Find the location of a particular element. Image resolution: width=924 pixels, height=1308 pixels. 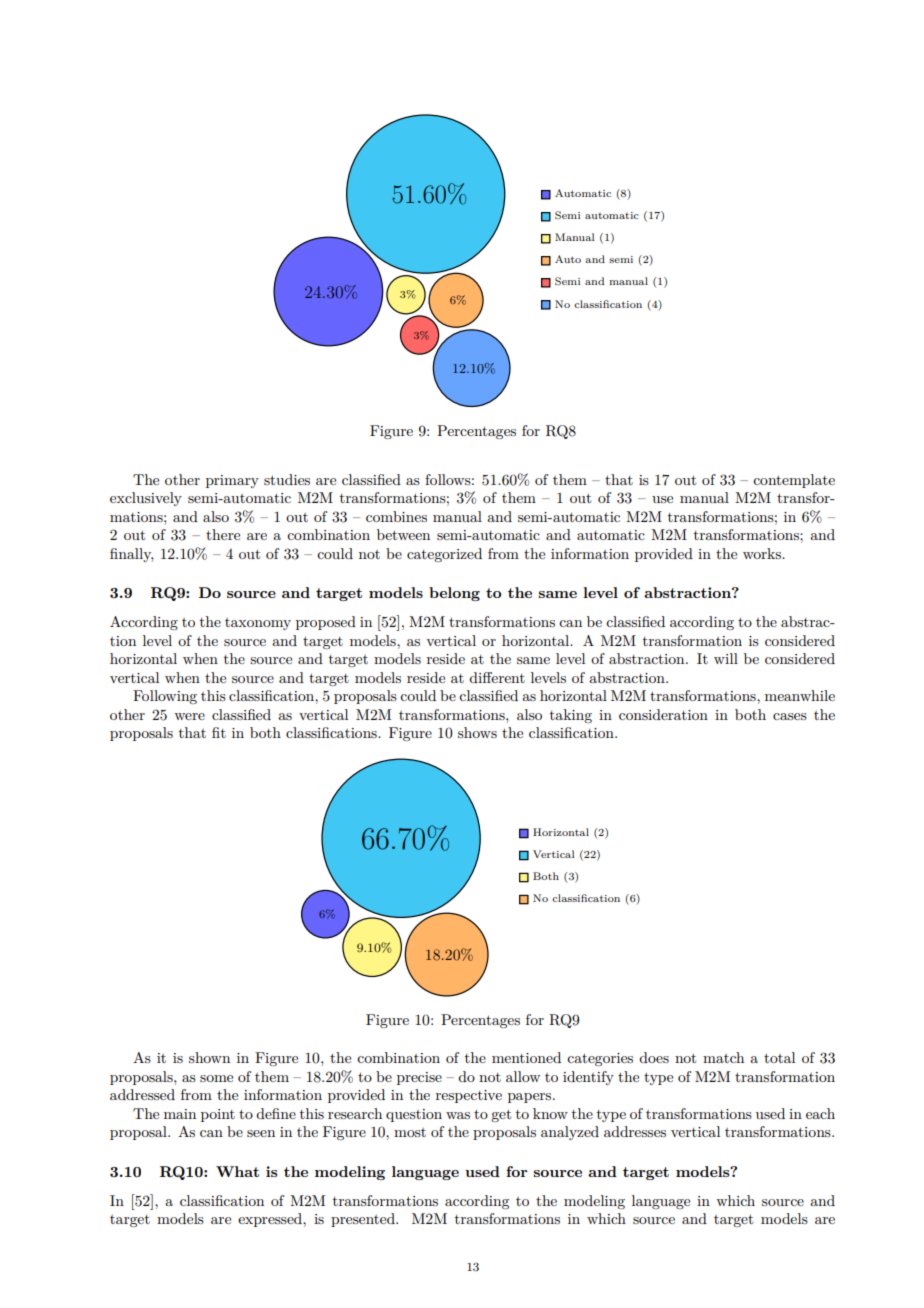

fit is located at coordinates (219, 732).
